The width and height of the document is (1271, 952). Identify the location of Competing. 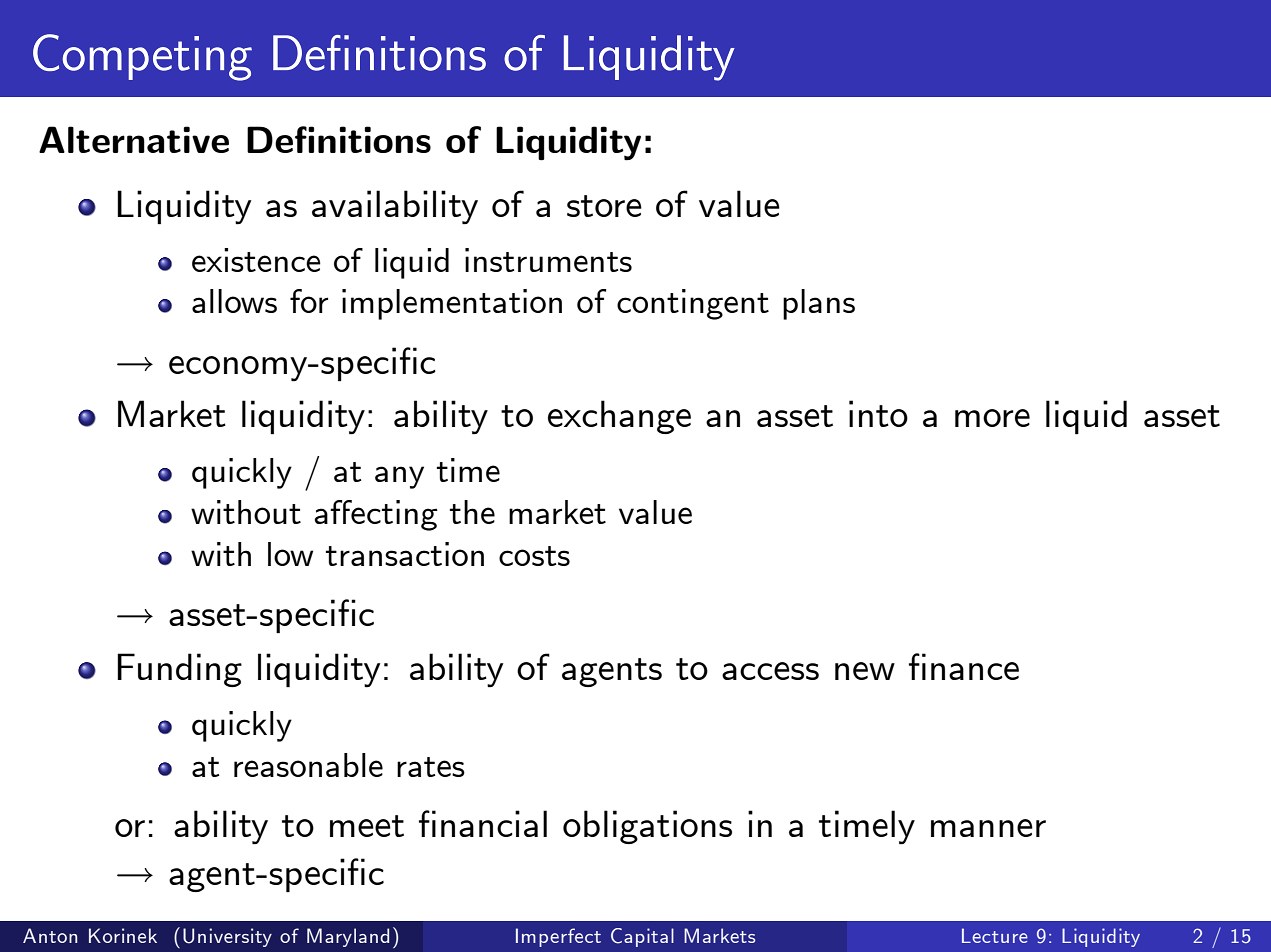
(142, 57).
